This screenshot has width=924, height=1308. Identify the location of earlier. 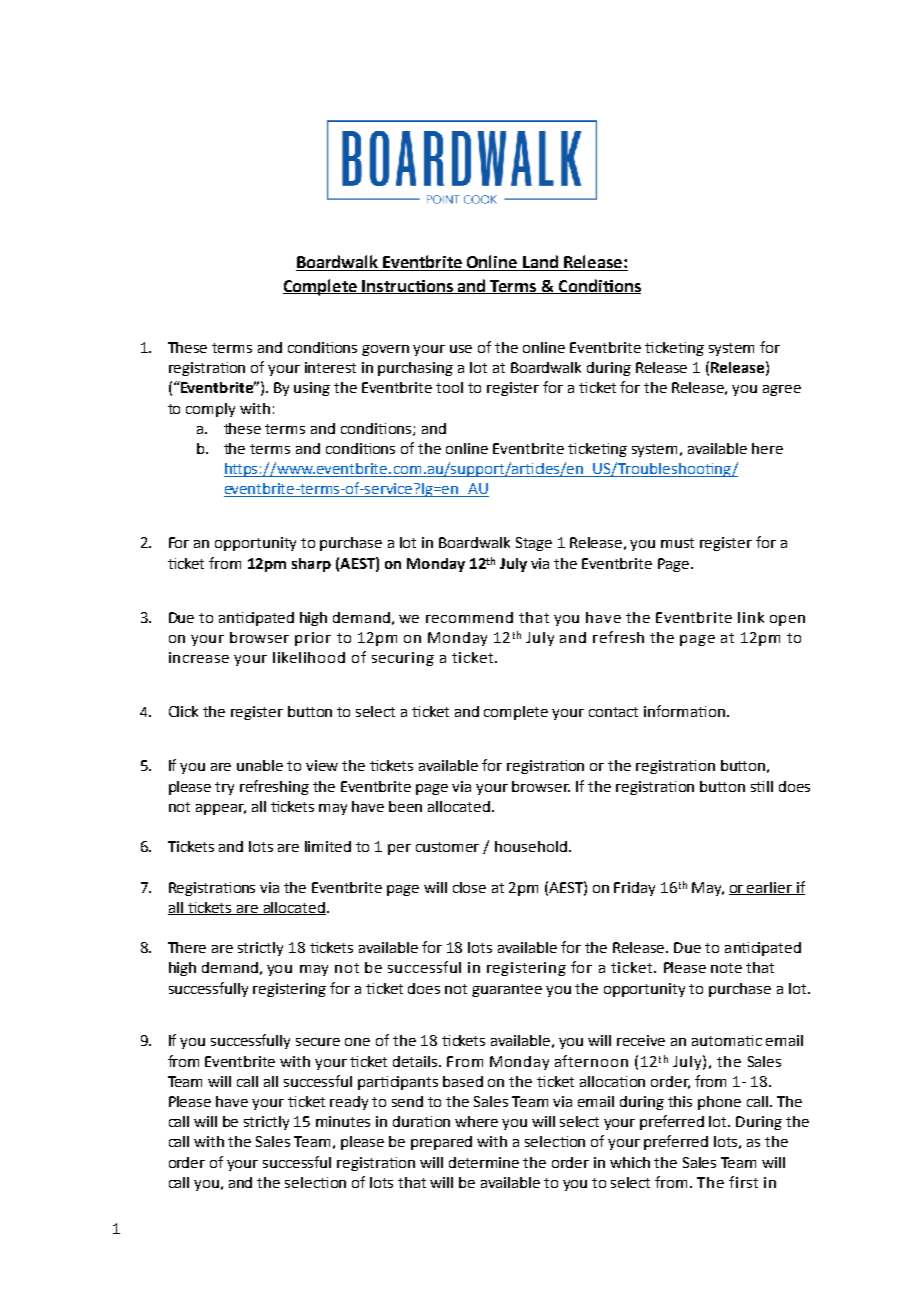
(770, 888).
